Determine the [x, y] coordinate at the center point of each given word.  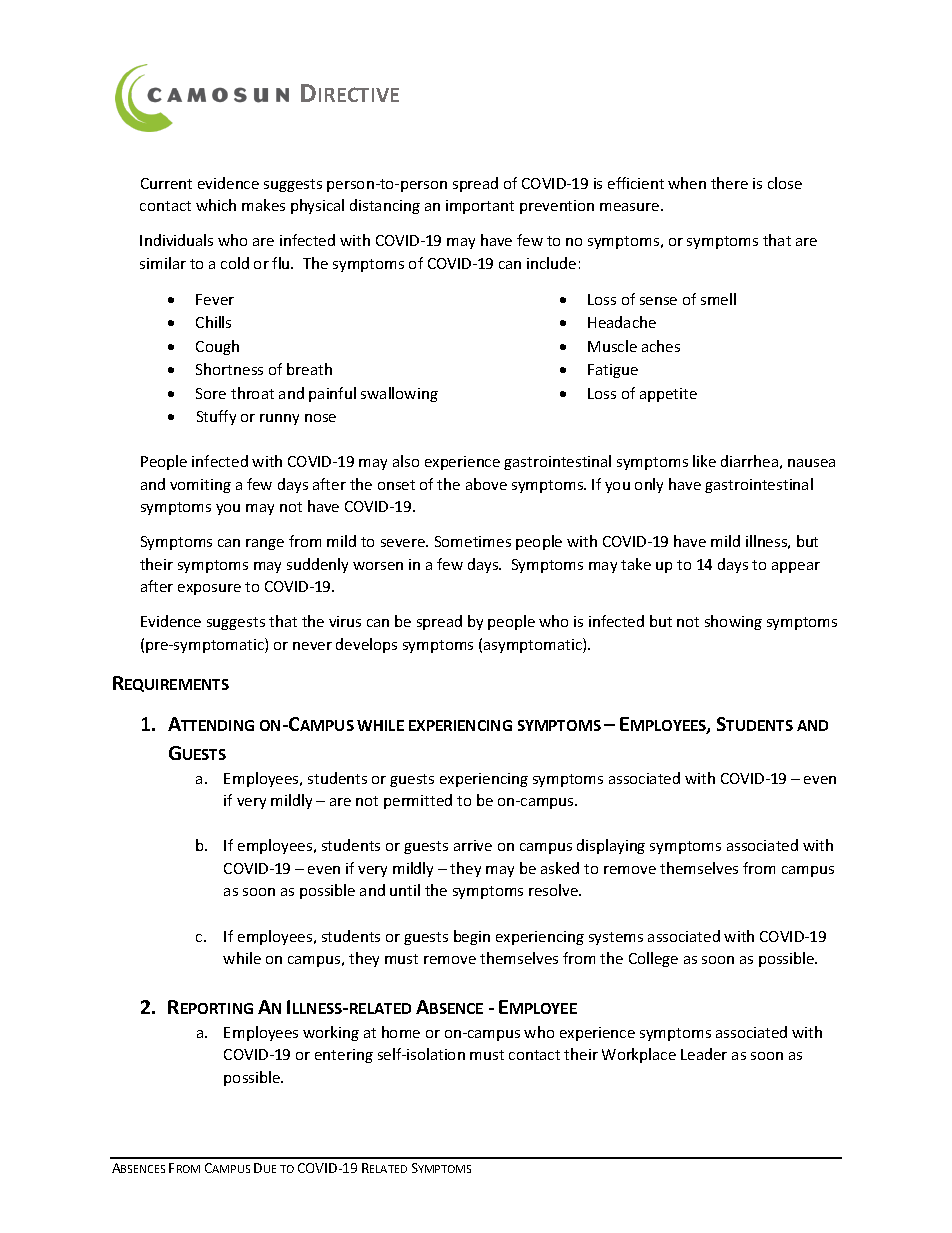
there [729, 183]
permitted [418, 801]
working [331, 1033]
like [704, 461]
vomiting [200, 486]
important [480, 207]
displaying [611, 846]
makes [263, 205]
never [312, 646]
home [401, 1032]
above [486, 484]
